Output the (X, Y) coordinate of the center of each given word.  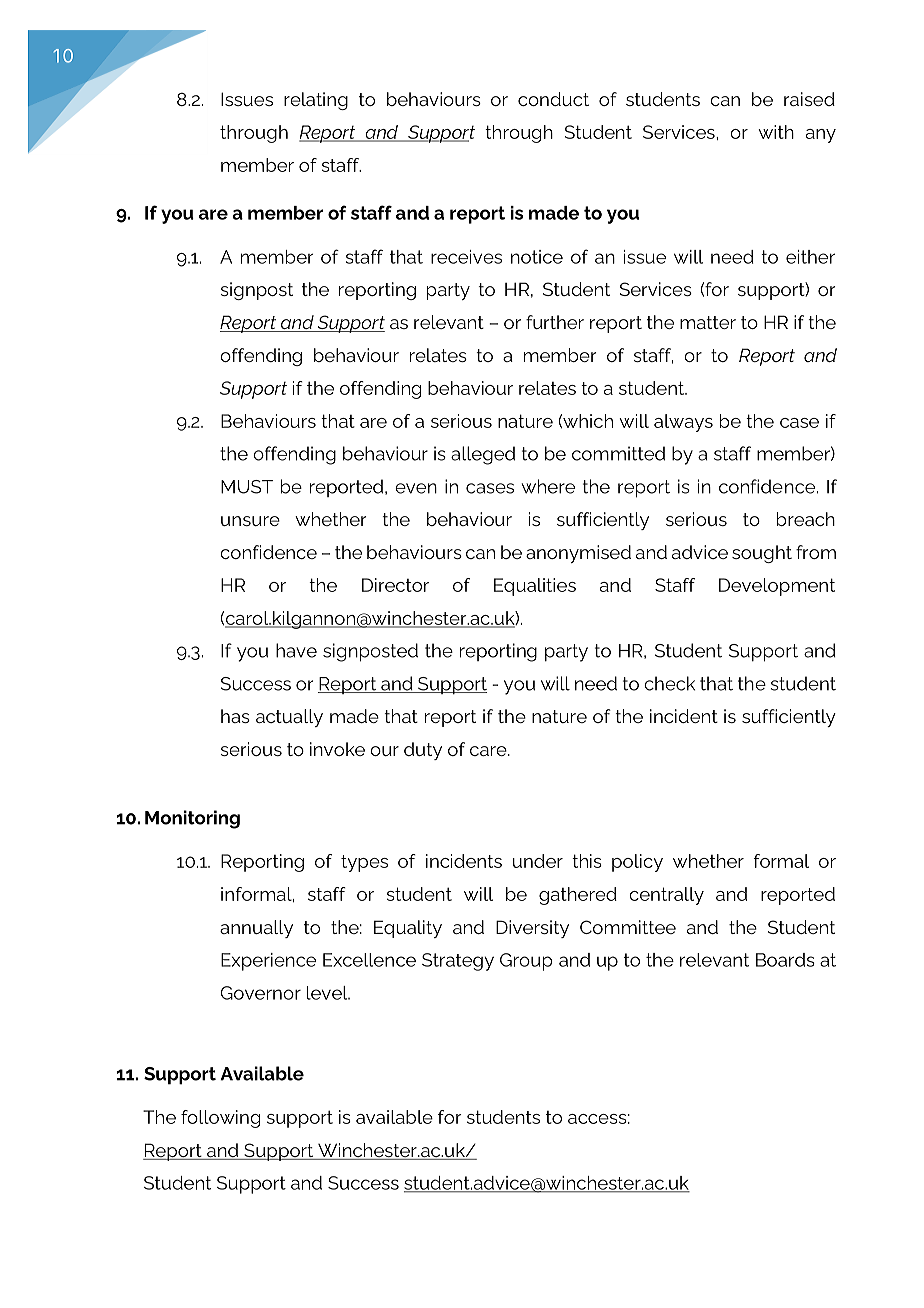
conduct (553, 99)
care (489, 751)
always (683, 423)
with (776, 132)
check (669, 683)
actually (289, 718)
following (220, 1119)
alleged (483, 455)
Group (526, 962)
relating (316, 101)
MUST (247, 487)
